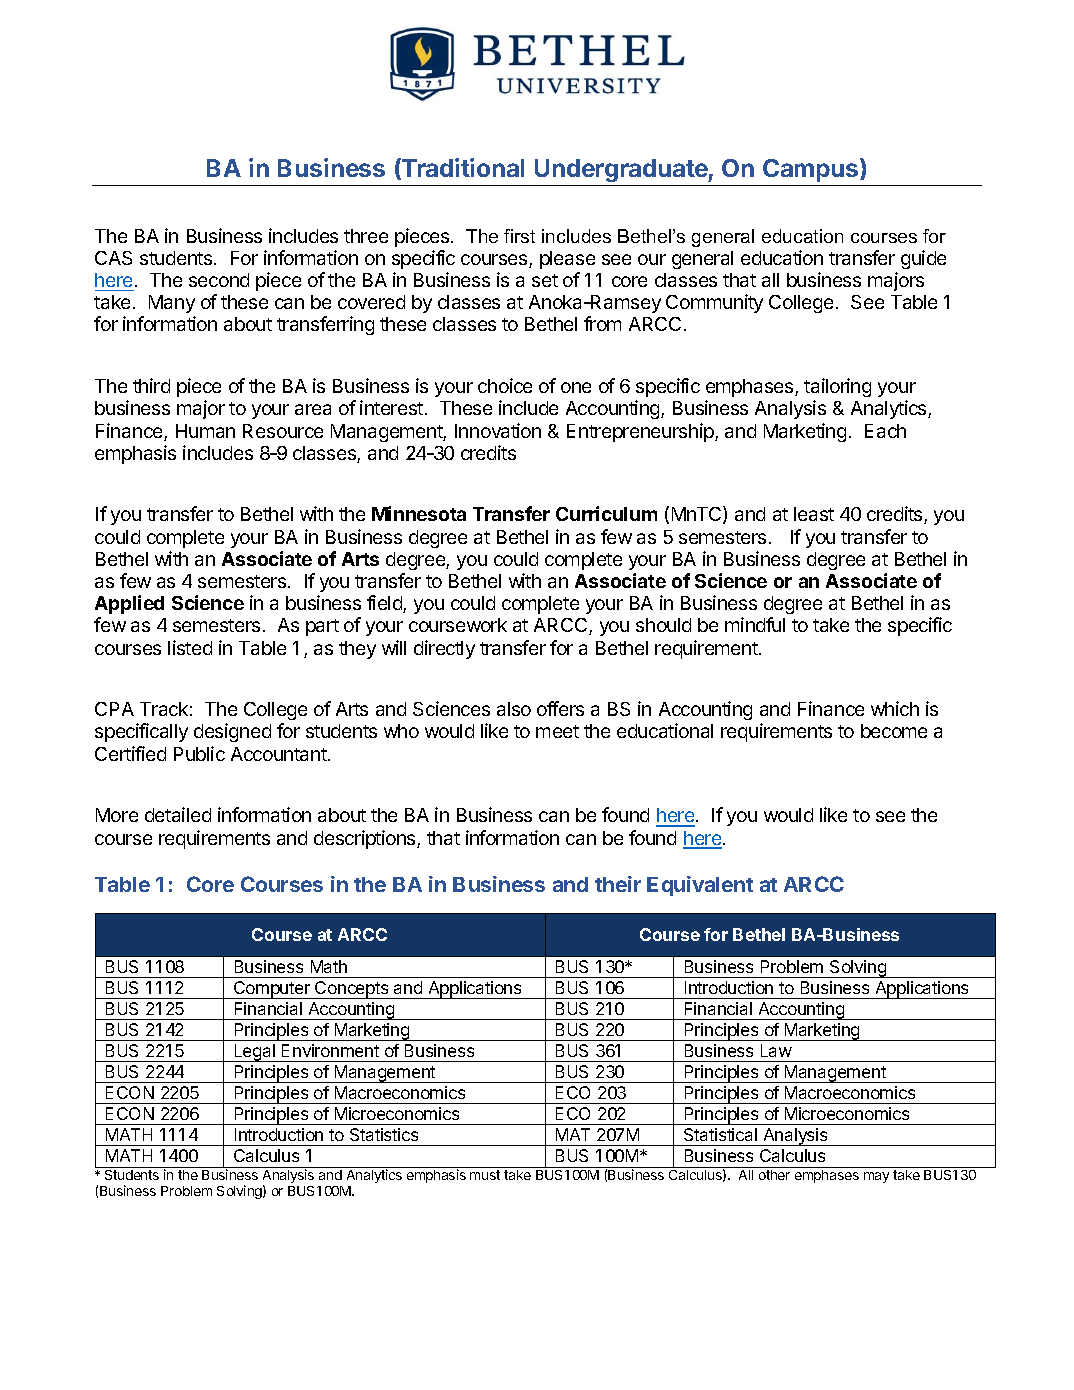 This image has width=1074, height=1390. What do you see at coordinates (271, 990) in the image?
I see `Computer` at bounding box center [271, 990].
